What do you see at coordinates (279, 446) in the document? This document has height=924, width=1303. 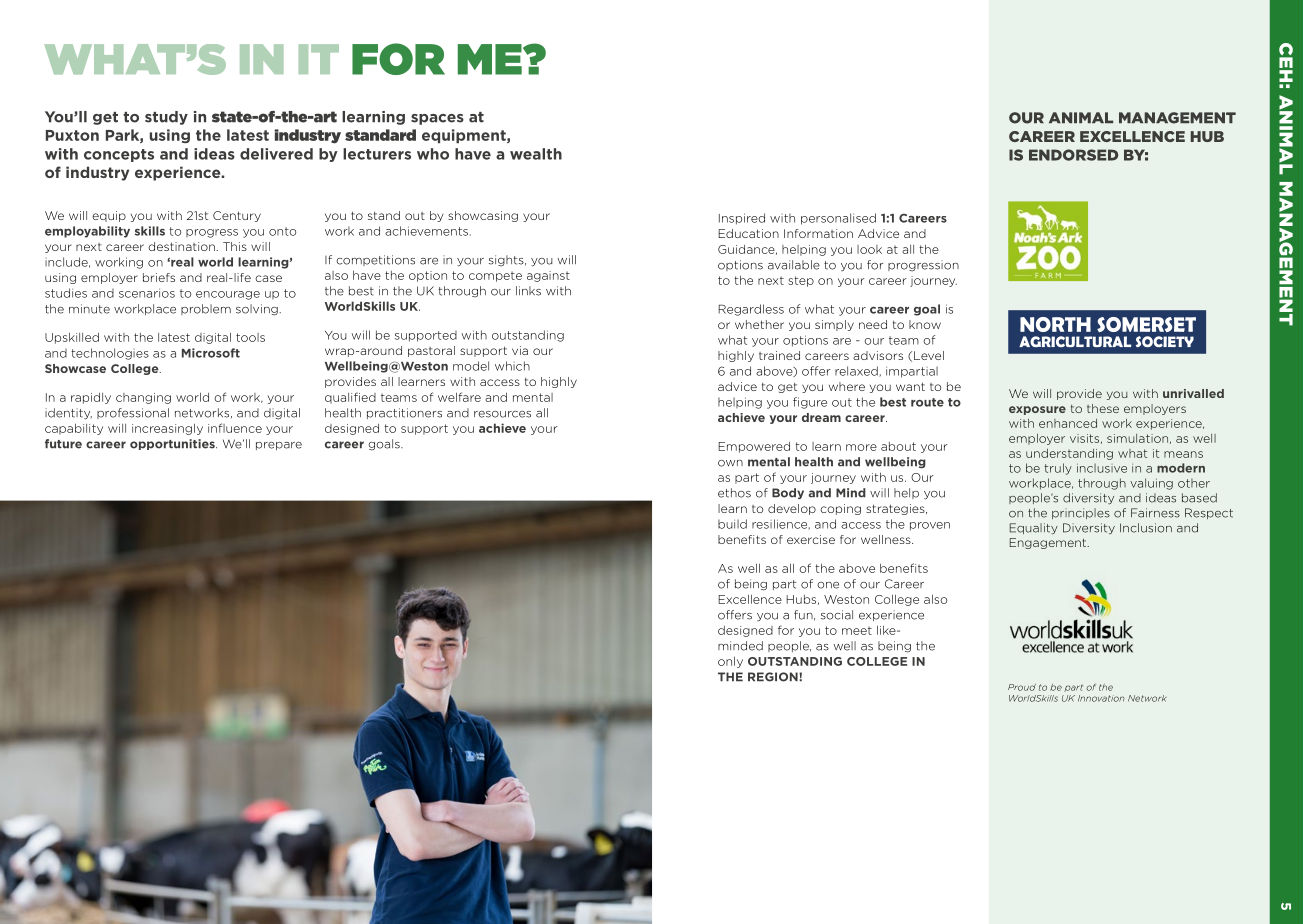 I see `prepare` at bounding box center [279, 446].
